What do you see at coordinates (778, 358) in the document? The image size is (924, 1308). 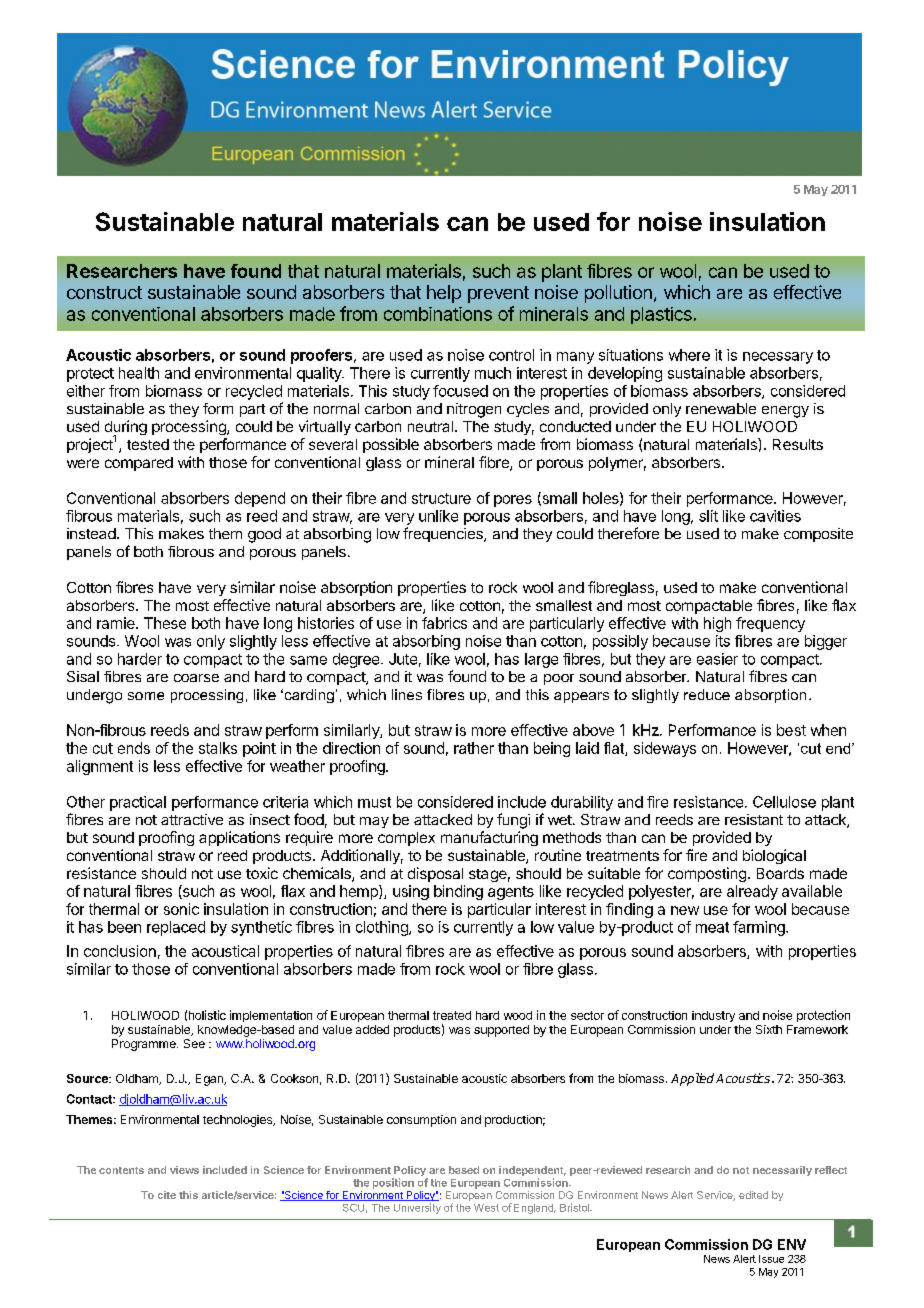 I see `necessary` at bounding box center [778, 358].
